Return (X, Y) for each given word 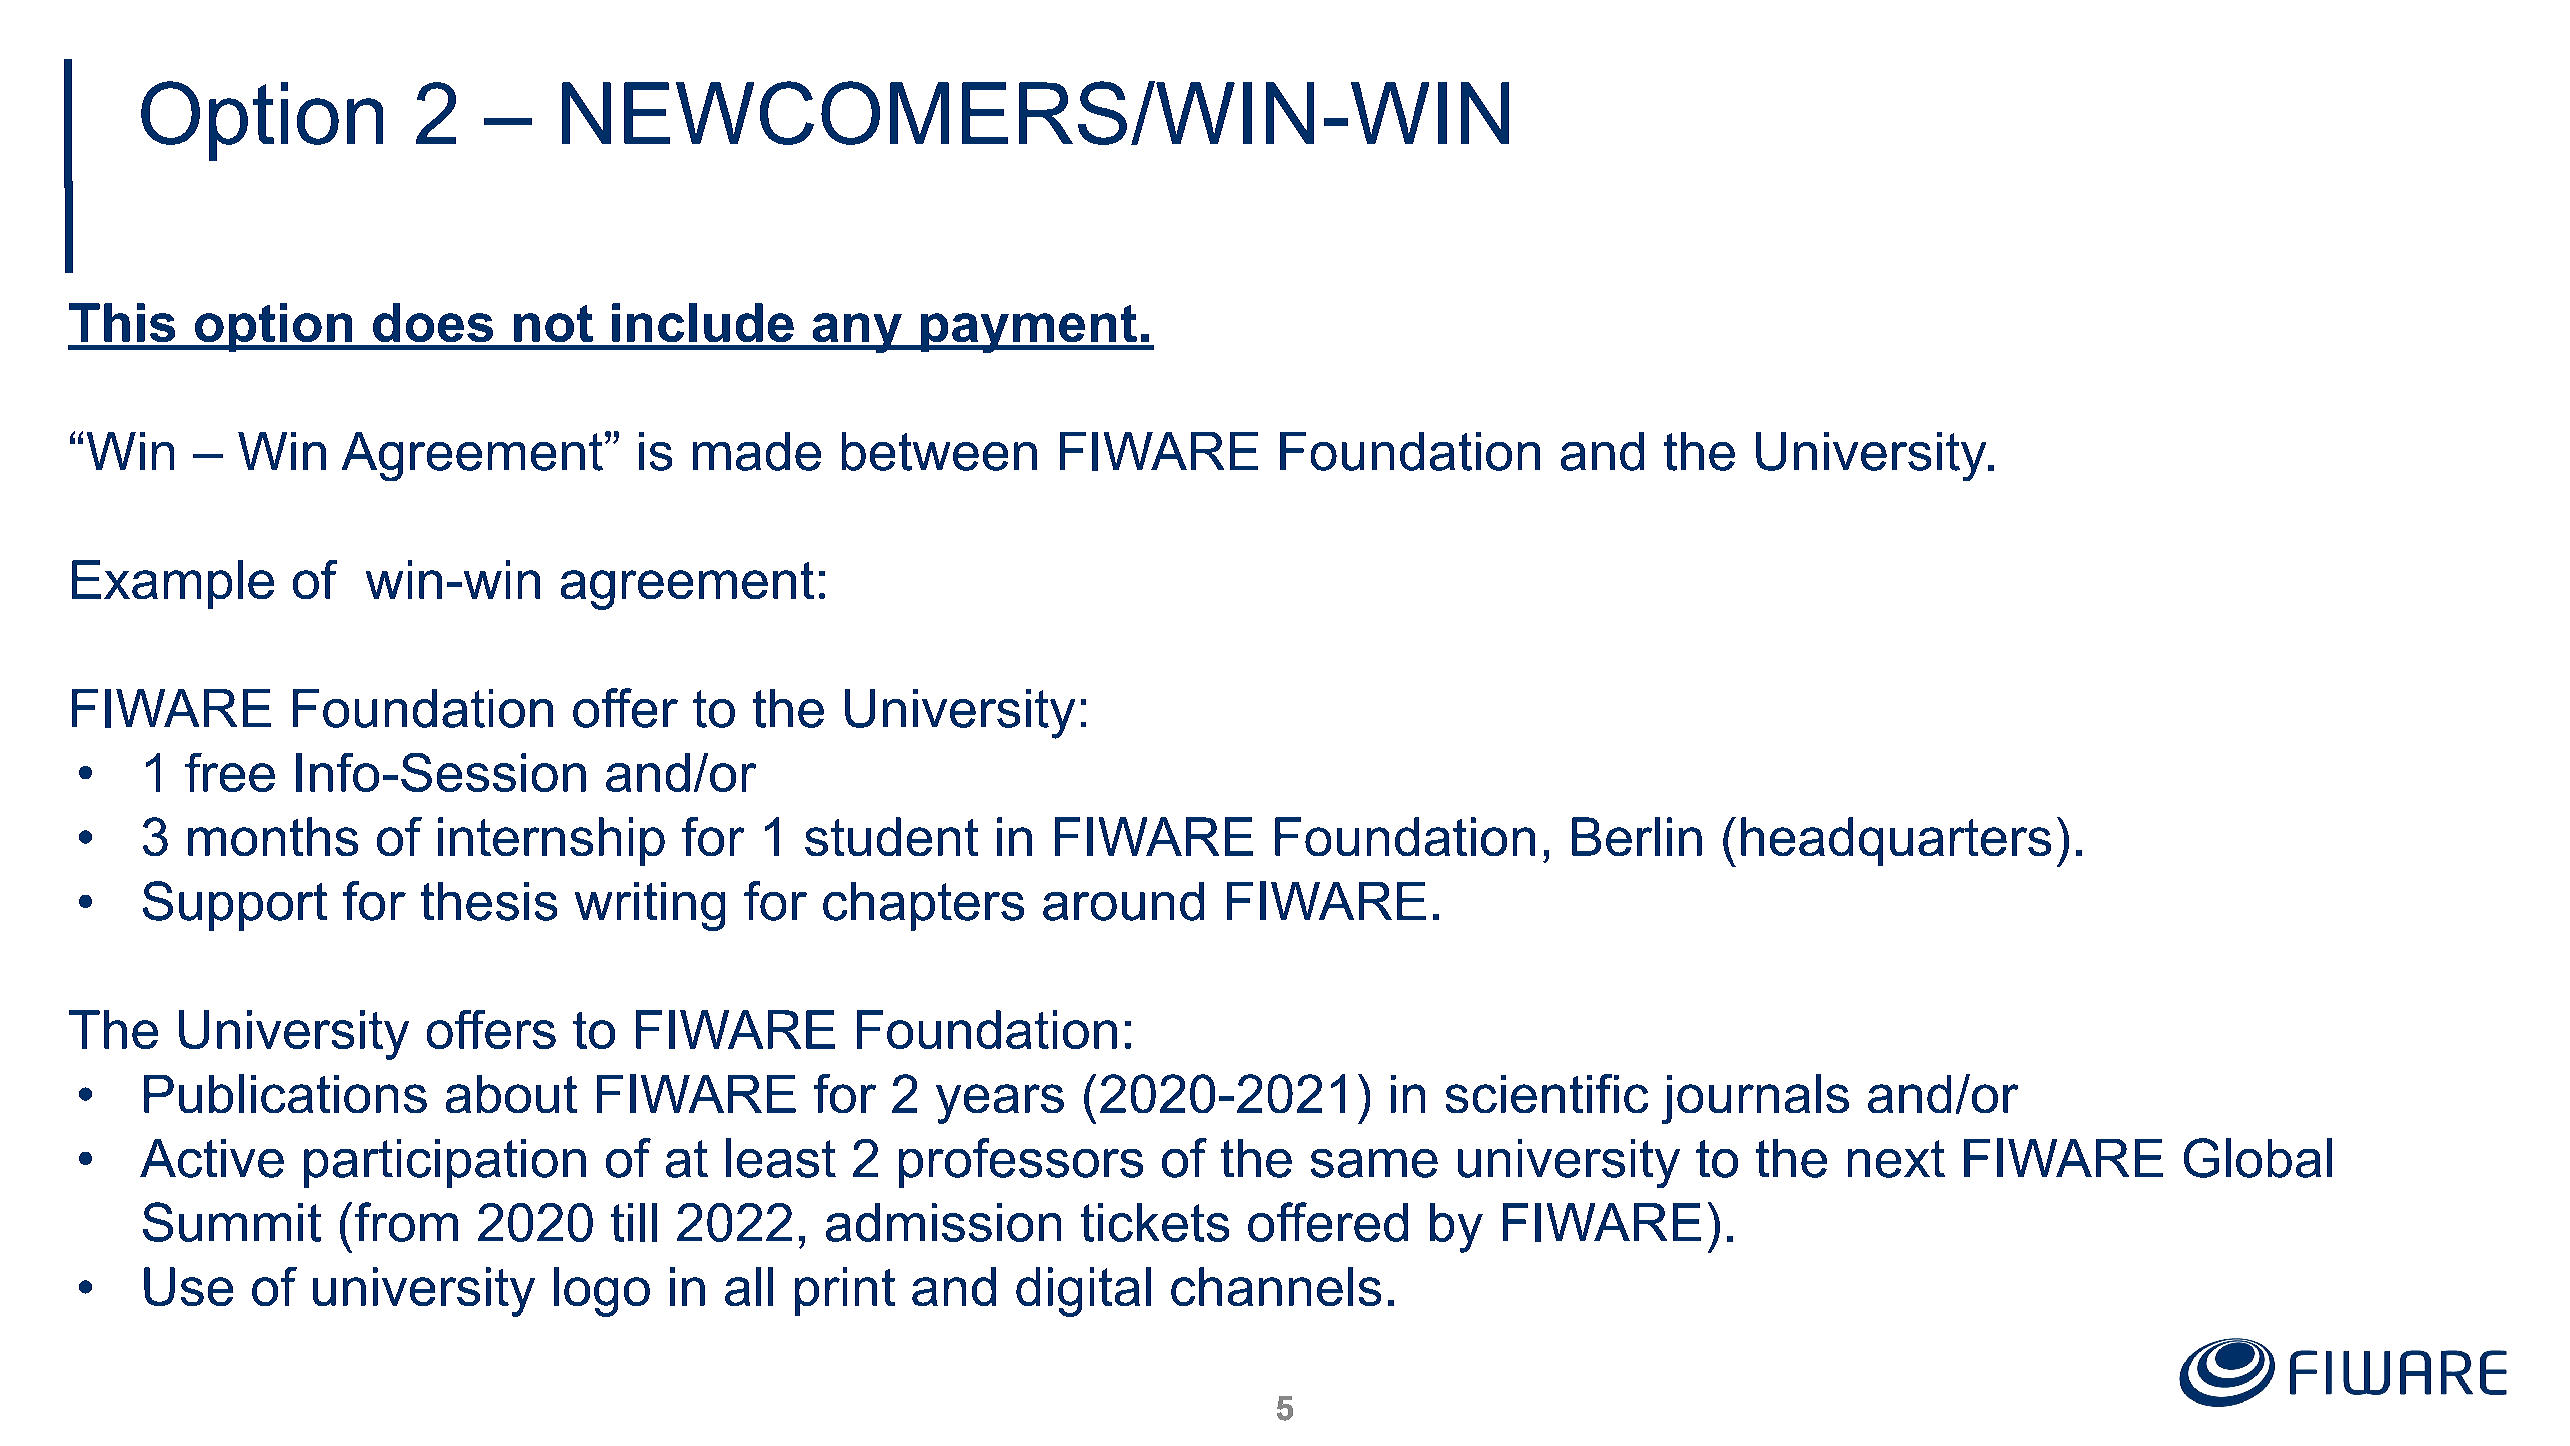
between (939, 451)
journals (1755, 1099)
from (406, 1222)
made (757, 451)
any (857, 333)
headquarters (1896, 841)
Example (173, 584)
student (891, 836)
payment (1029, 329)
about (511, 1094)
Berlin (1637, 836)
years (1000, 1104)
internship (551, 841)
